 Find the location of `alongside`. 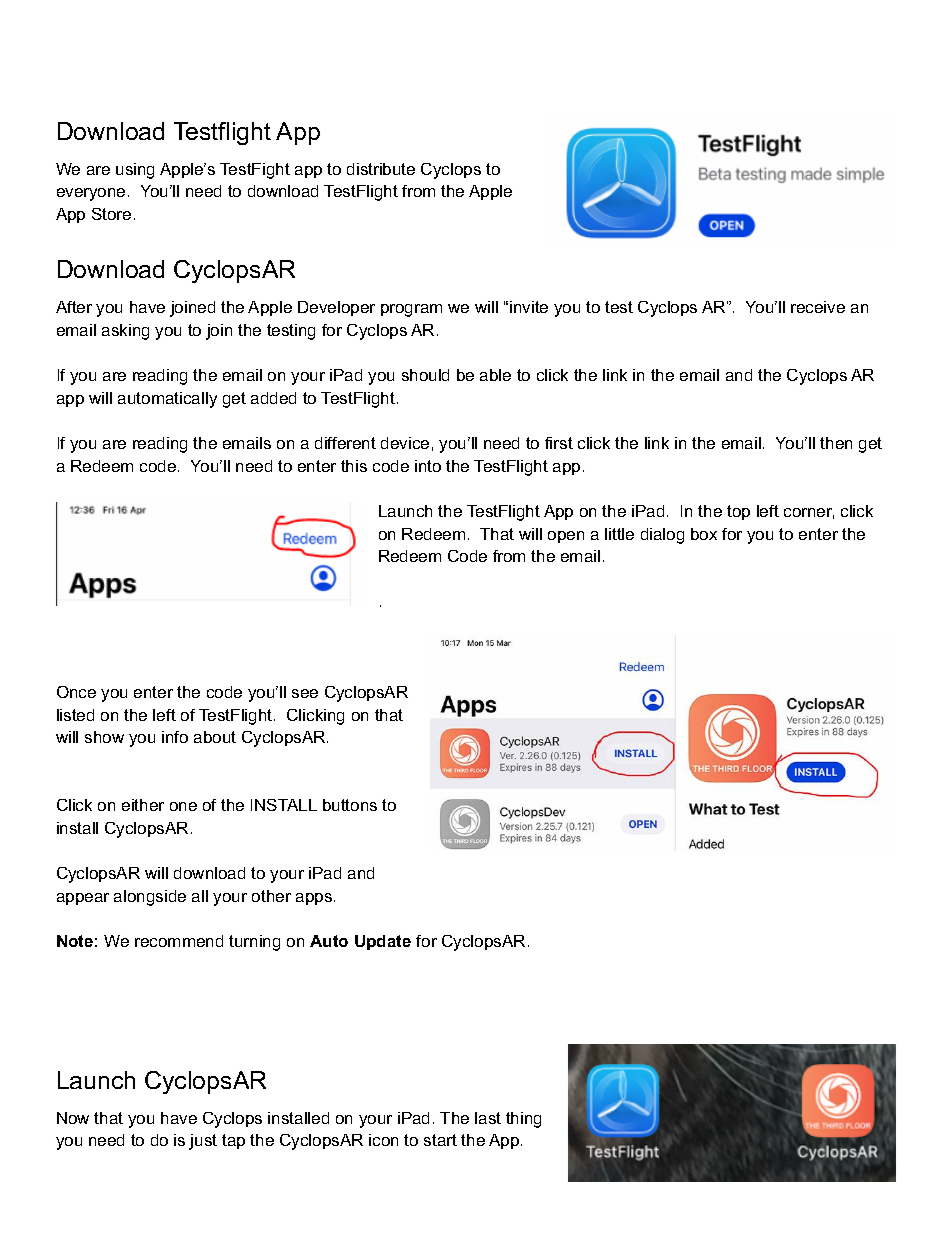

alongside is located at coordinates (150, 898).
